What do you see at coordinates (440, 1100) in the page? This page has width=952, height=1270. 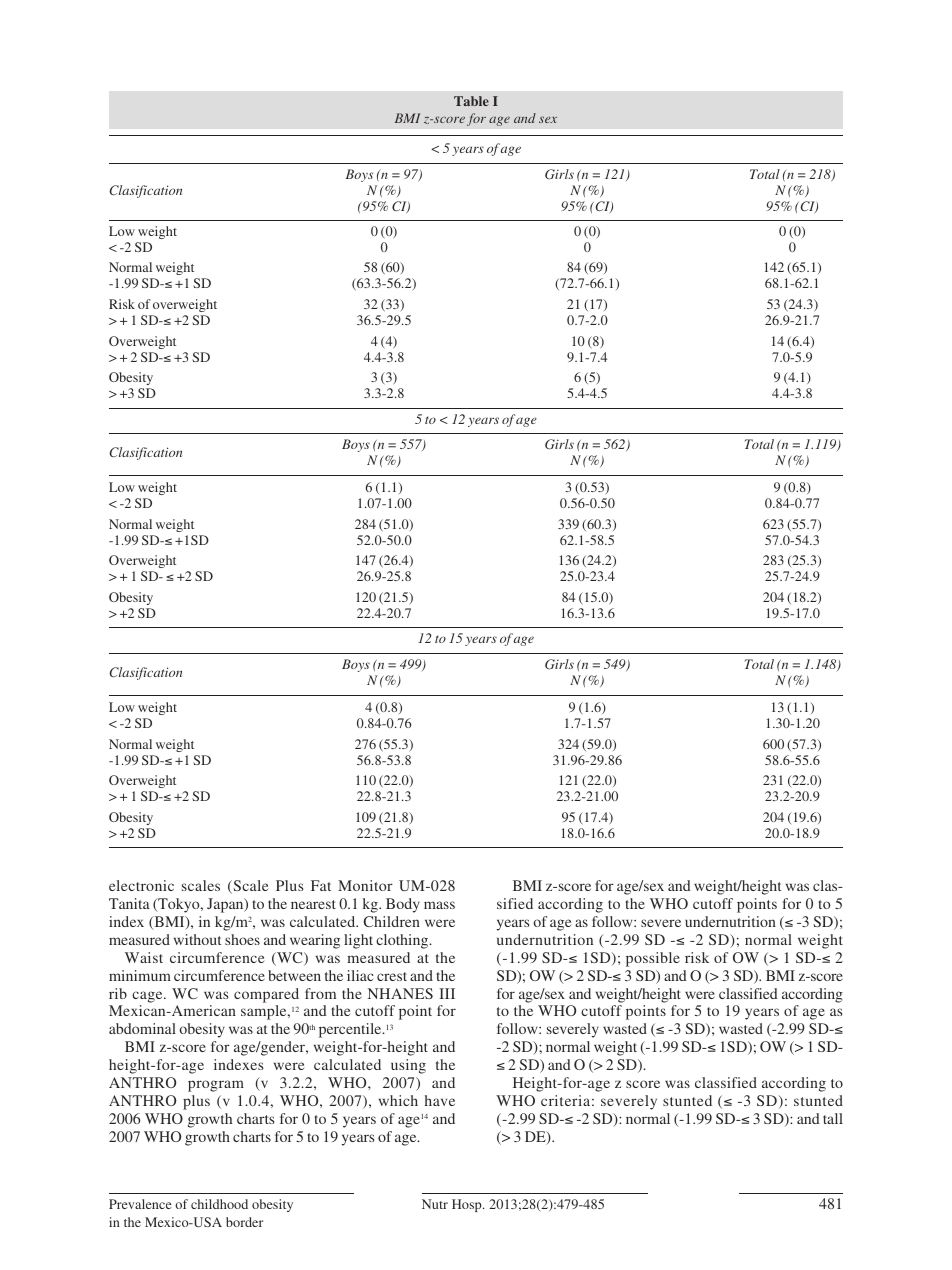 I see `have` at bounding box center [440, 1100].
